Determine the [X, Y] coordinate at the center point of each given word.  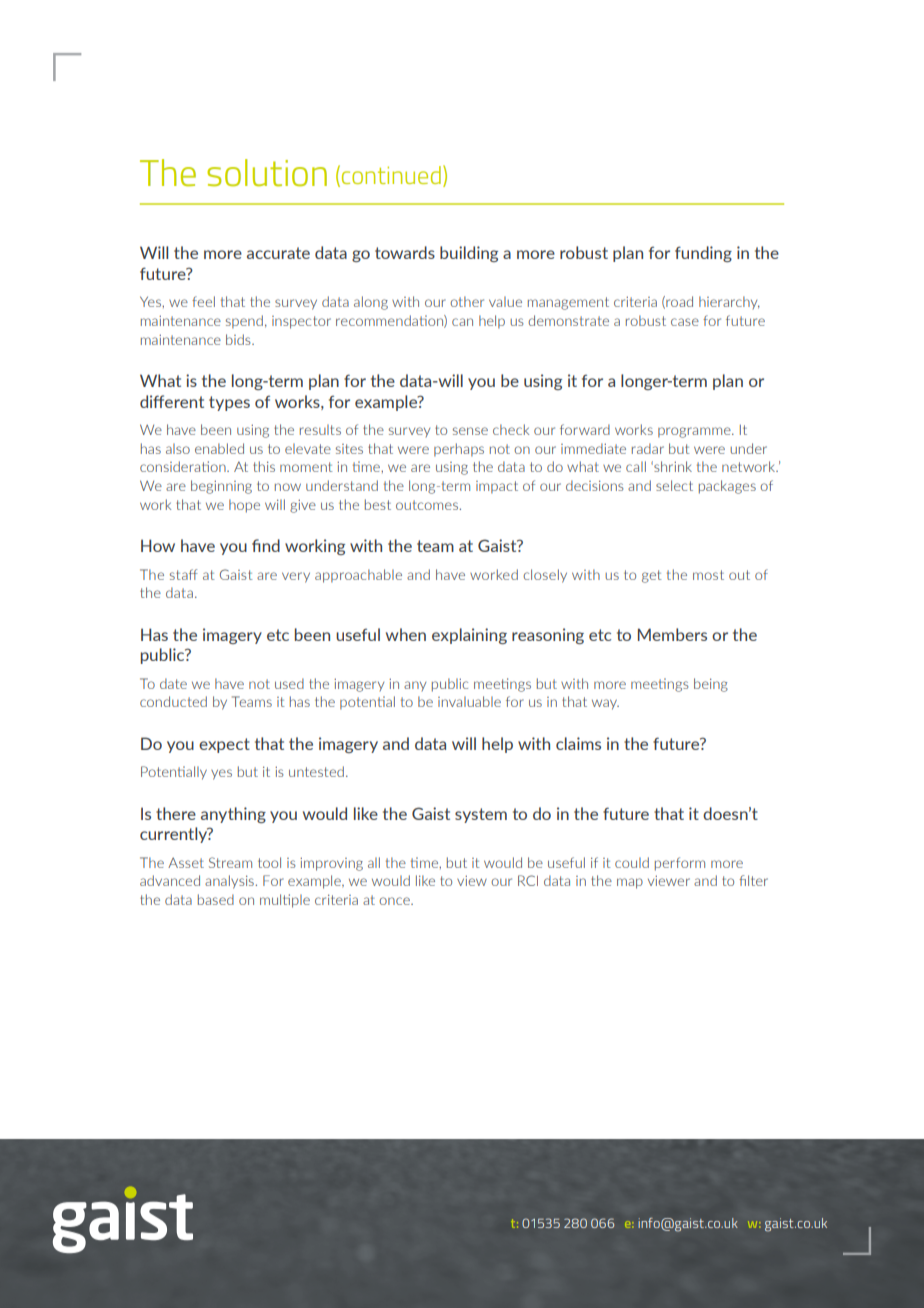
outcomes [428, 505]
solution [267, 173]
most [708, 575]
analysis [230, 882]
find [266, 545]
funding [703, 254]
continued [391, 175]
